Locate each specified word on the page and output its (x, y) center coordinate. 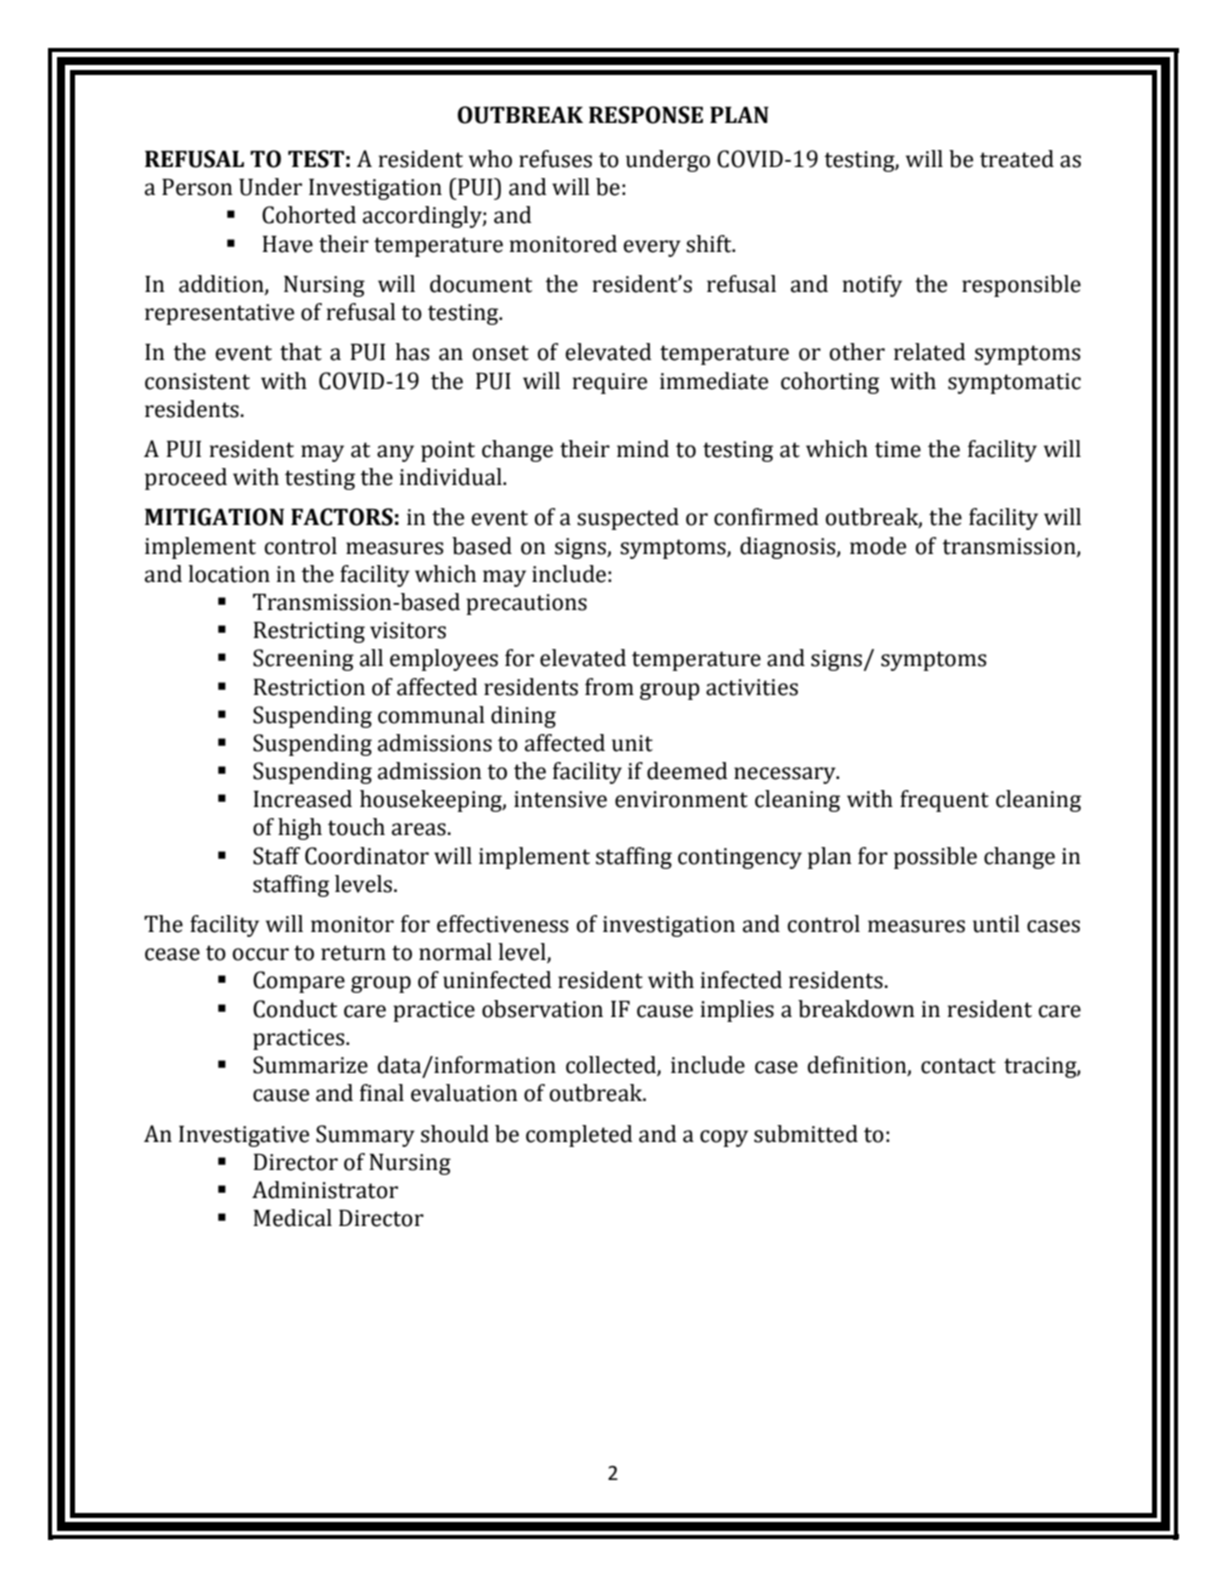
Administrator (325, 1190)
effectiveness (503, 924)
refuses (555, 159)
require (610, 383)
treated (1017, 159)
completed (579, 1136)
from (609, 687)
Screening (303, 660)
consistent (197, 381)
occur (260, 954)
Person (197, 187)
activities (752, 687)
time (898, 449)
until (996, 924)
